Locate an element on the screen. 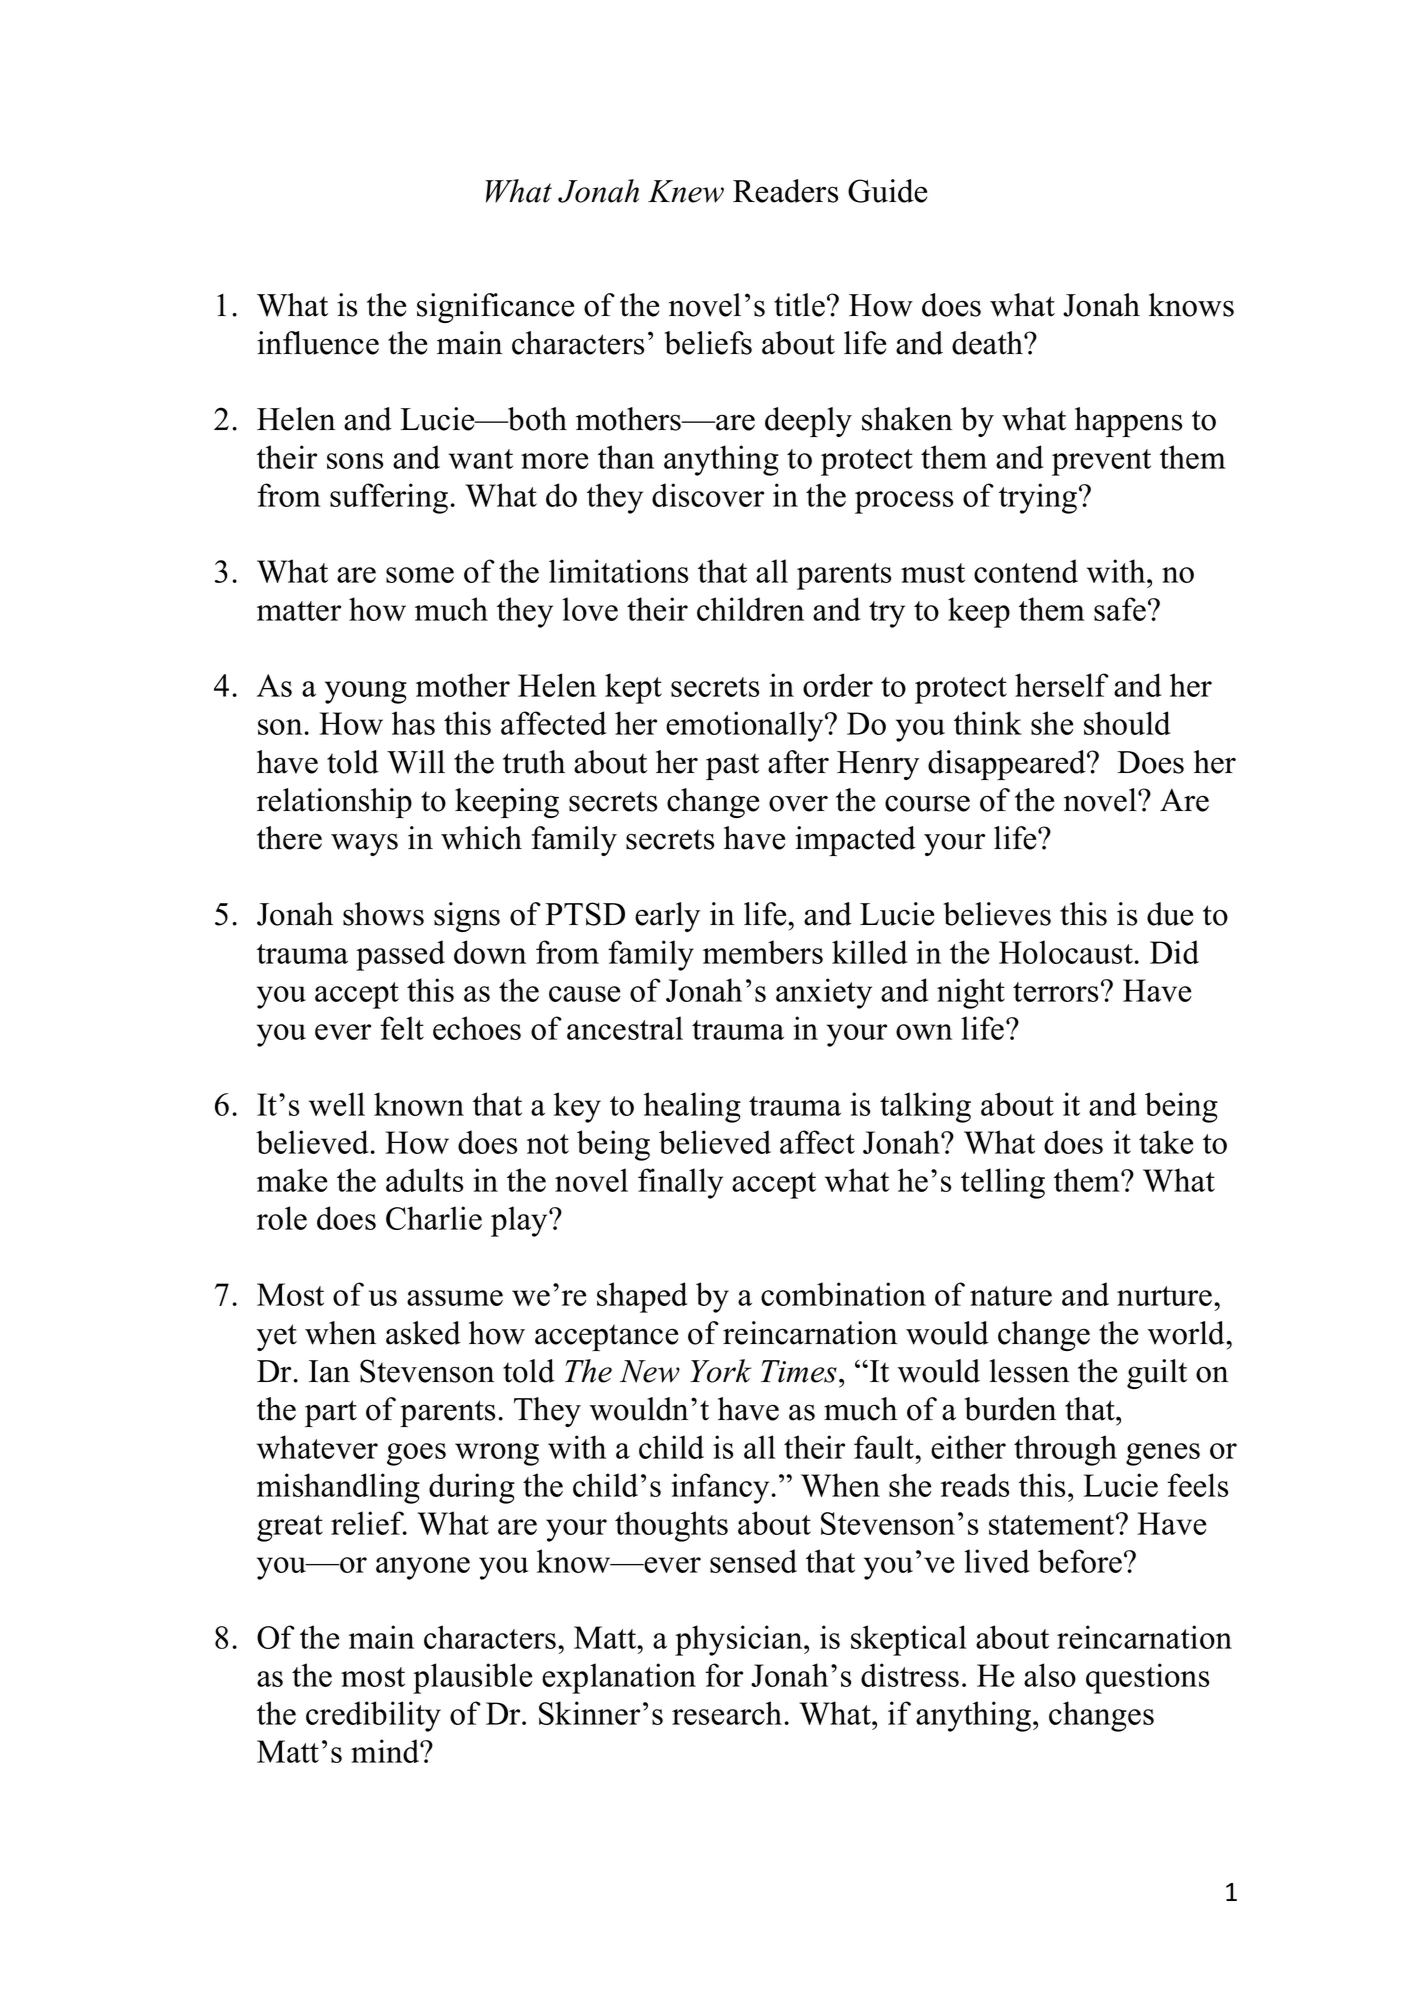 The height and width of the screenshot is (1991, 1408). significance is located at coordinates (495, 308).
